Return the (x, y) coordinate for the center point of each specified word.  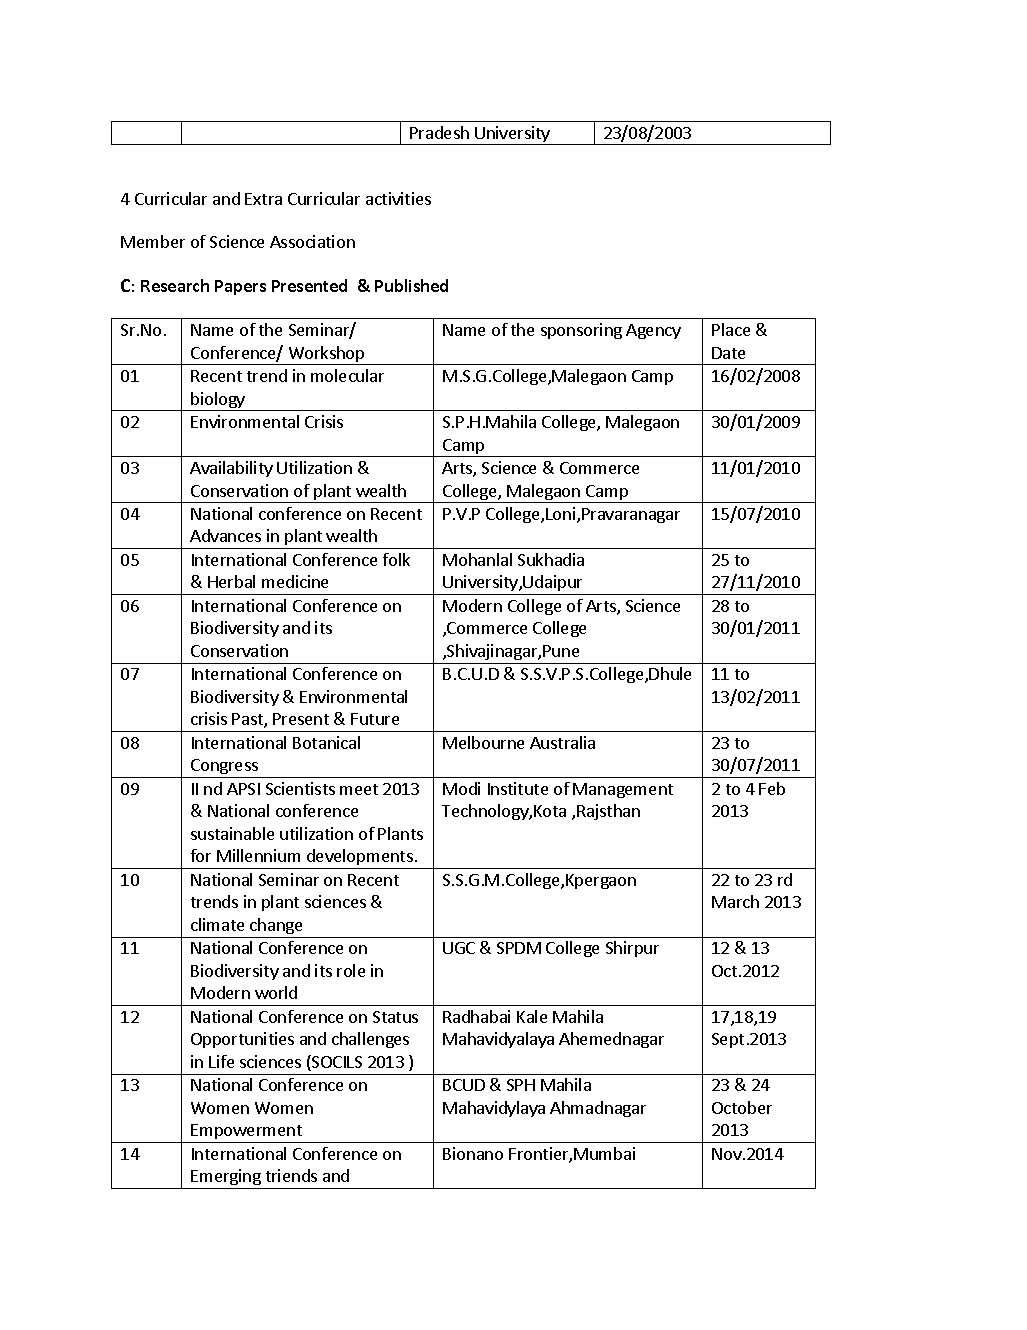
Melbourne (483, 742)
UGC (459, 948)
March (735, 901)
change (276, 926)
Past (248, 720)
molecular (347, 375)
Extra (263, 199)
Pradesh (439, 132)
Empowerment (246, 1133)
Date (728, 353)
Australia (562, 742)
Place (731, 329)
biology (218, 401)
